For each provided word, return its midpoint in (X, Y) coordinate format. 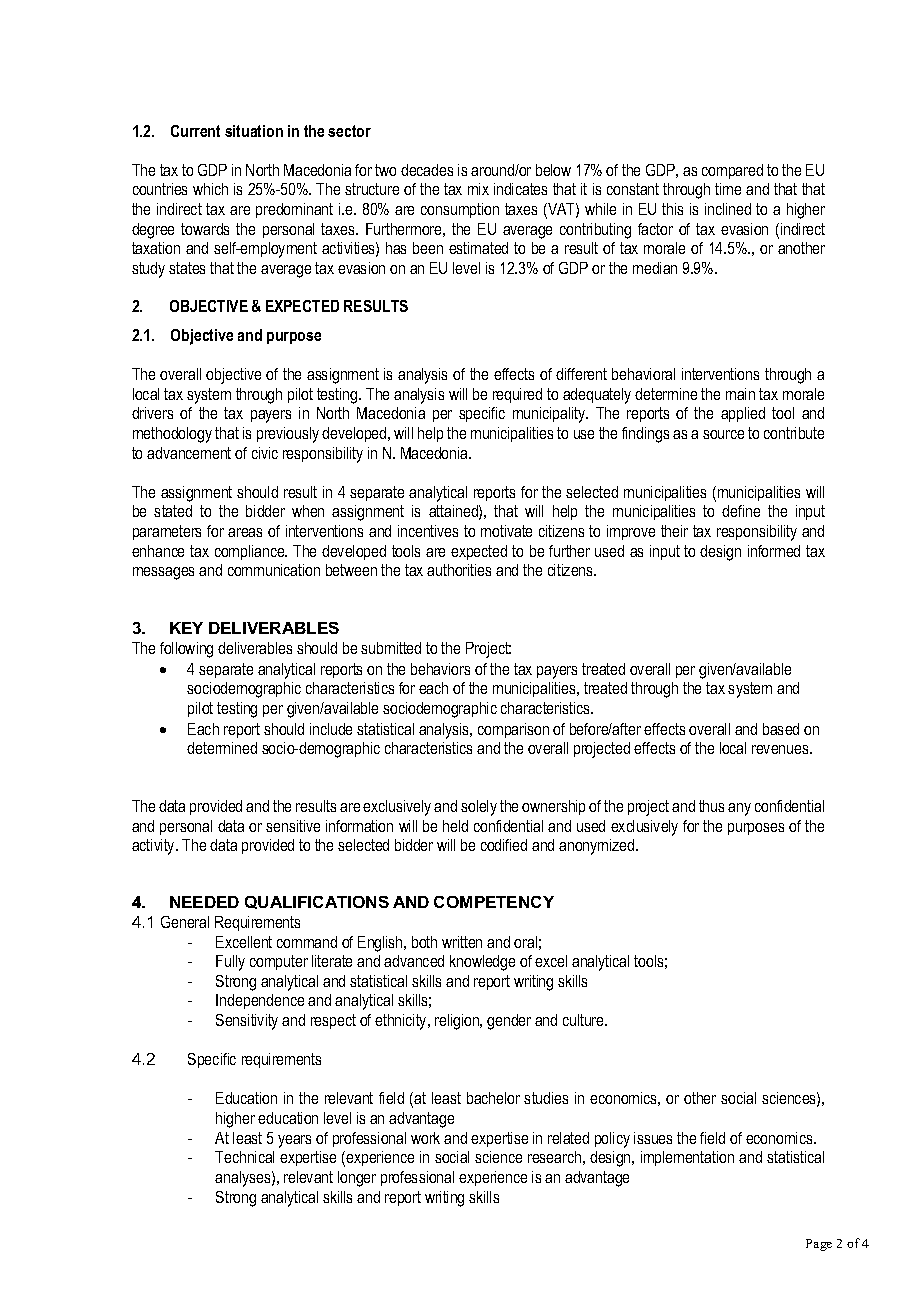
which (210, 189)
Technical (244, 1157)
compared (732, 171)
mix (478, 189)
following (186, 650)
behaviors (440, 669)
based (781, 729)
